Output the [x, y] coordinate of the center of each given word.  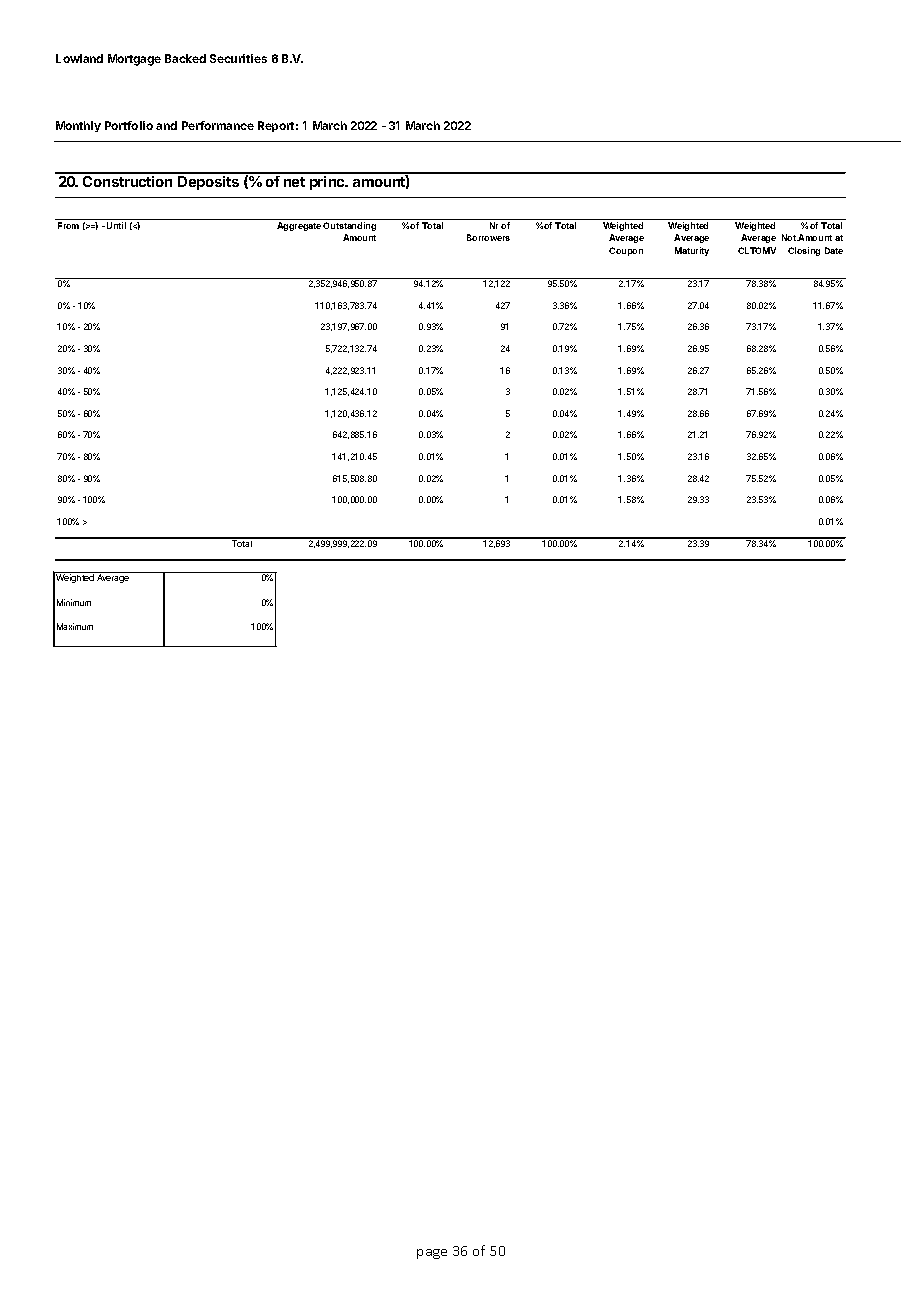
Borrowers [488, 237]
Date [834, 250]
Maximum [75, 626]
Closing [804, 251]
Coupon [626, 251]
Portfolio [129, 125]
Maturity [692, 251]
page [432, 1254]
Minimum [74, 602]
